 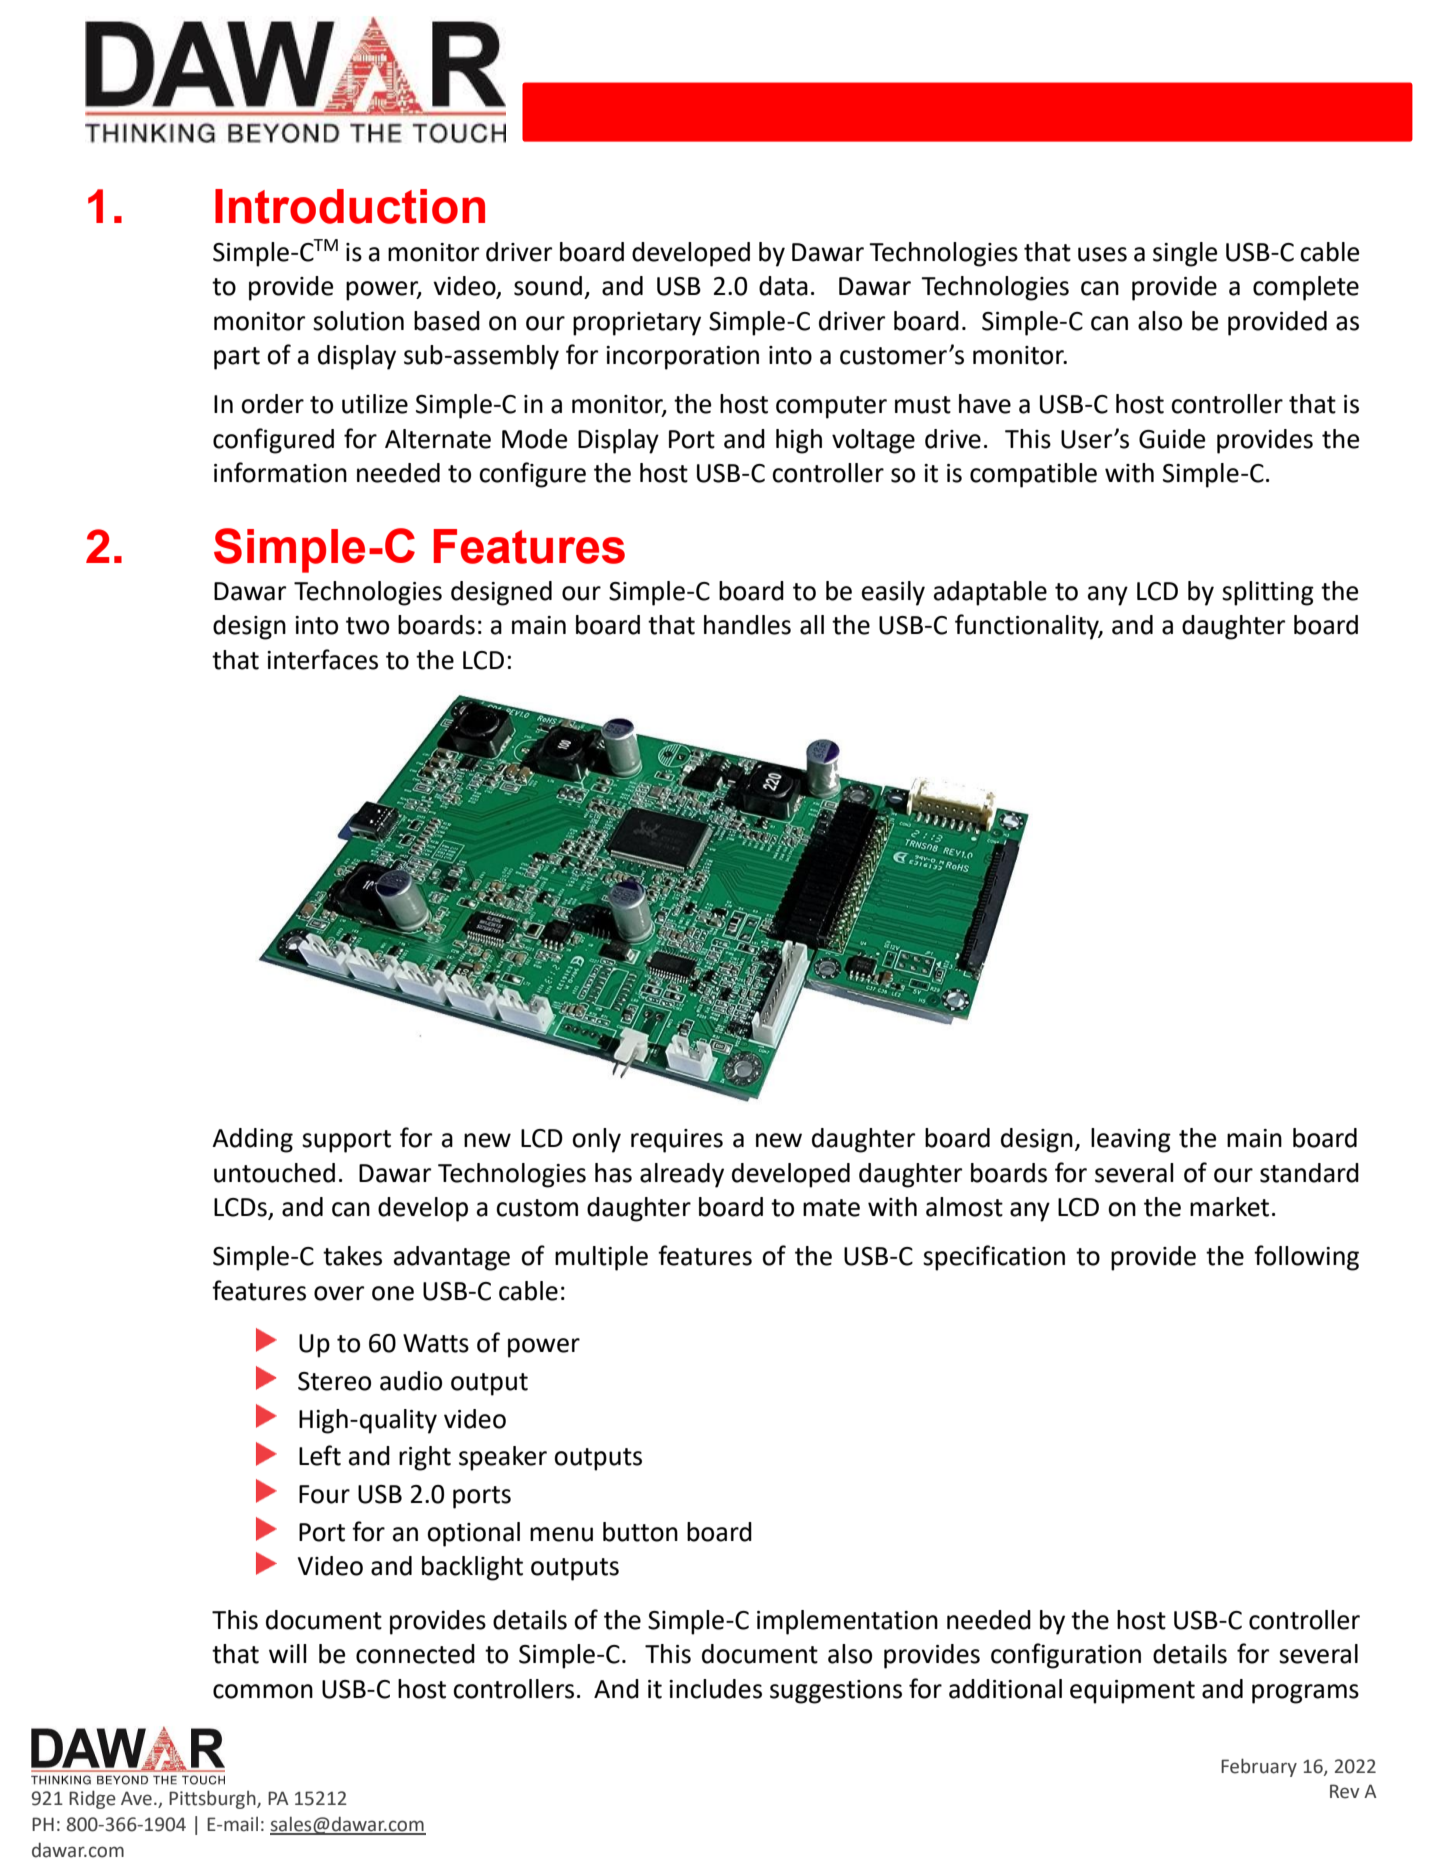 What do you see at coordinates (252, 1140) in the page?
I see `Adding` at bounding box center [252, 1140].
